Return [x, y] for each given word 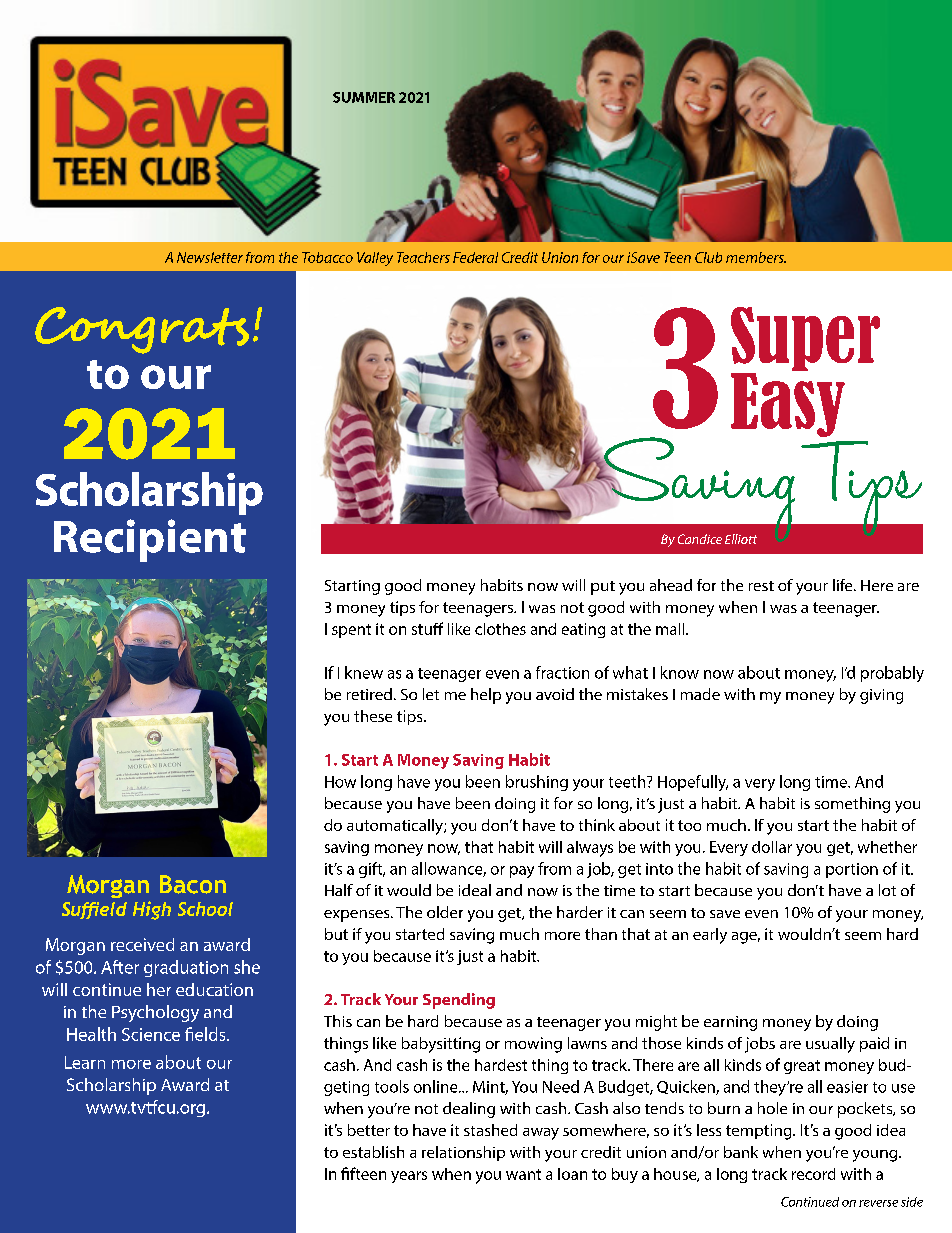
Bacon [193, 884]
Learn [85, 1062]
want [523, 1174]
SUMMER [364, 97]
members [756, 257]
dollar [772, 847]
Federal [475, 257]
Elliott [741, 539]
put [603, 588]
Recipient [150, 540]
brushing [537, 783]
